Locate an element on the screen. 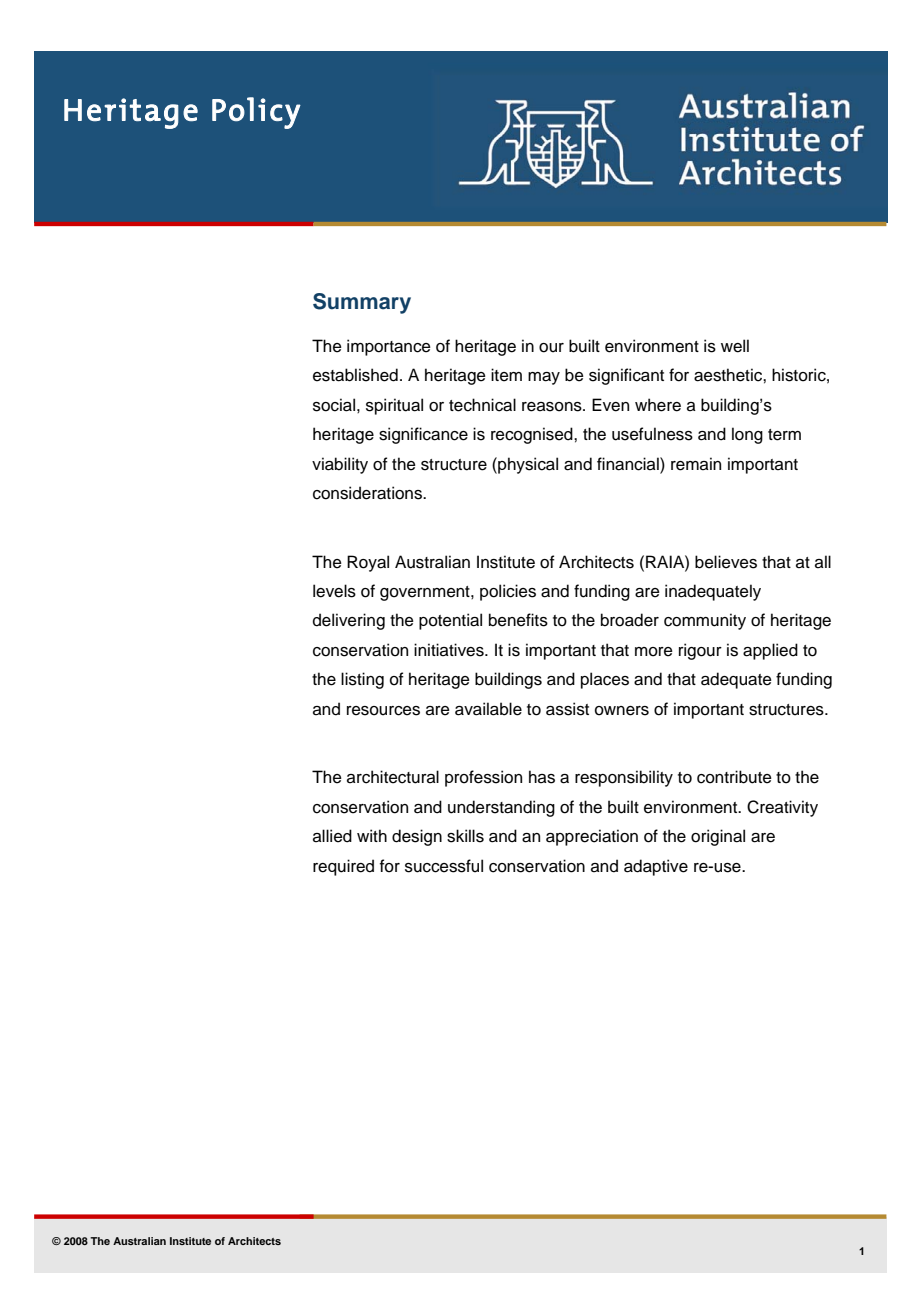 The width and height of the screenshot is (924, 1308). allied is located at coordinates (332, 836).
